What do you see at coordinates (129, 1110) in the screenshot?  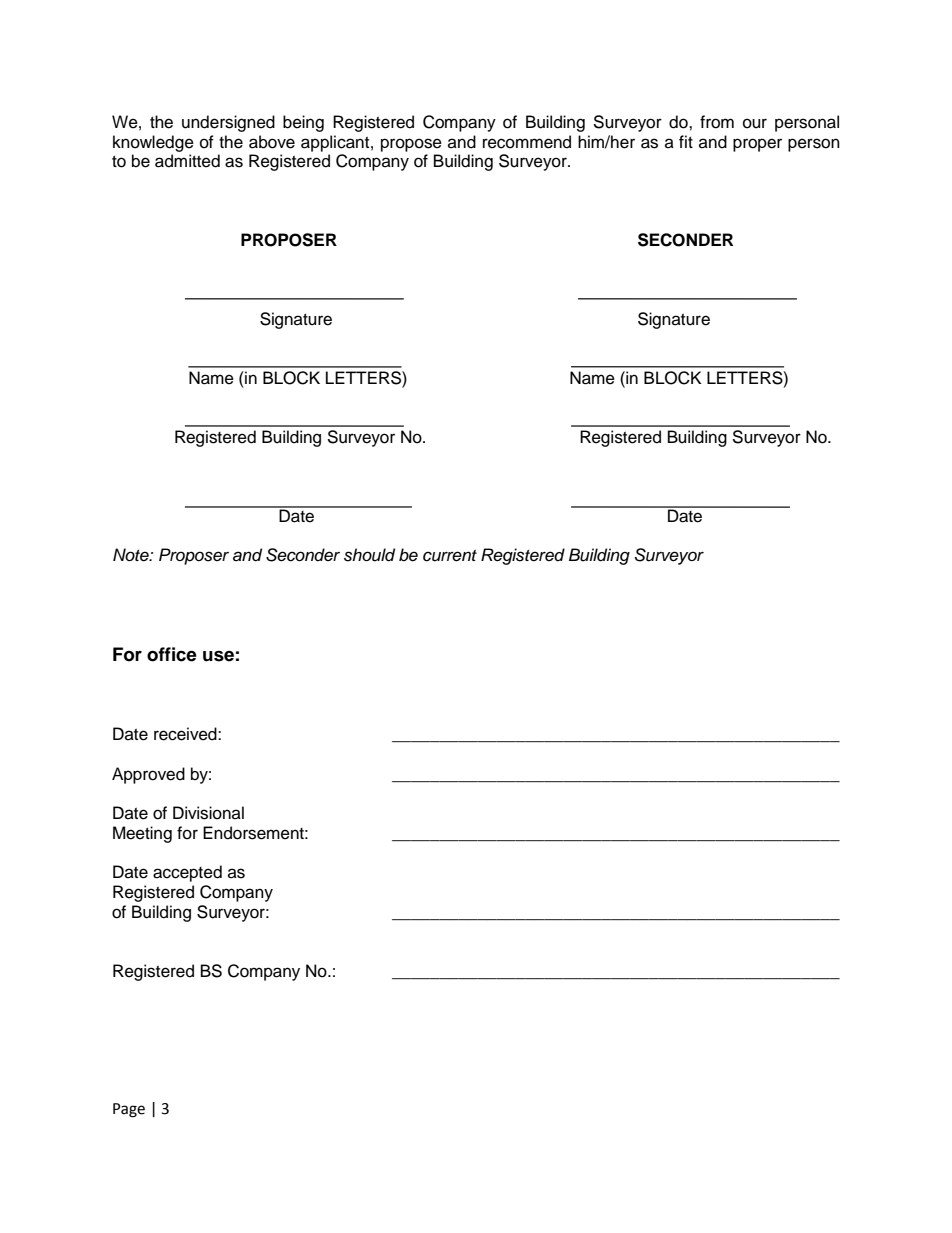 I see `Page` at bounding box center [129, 1110].
